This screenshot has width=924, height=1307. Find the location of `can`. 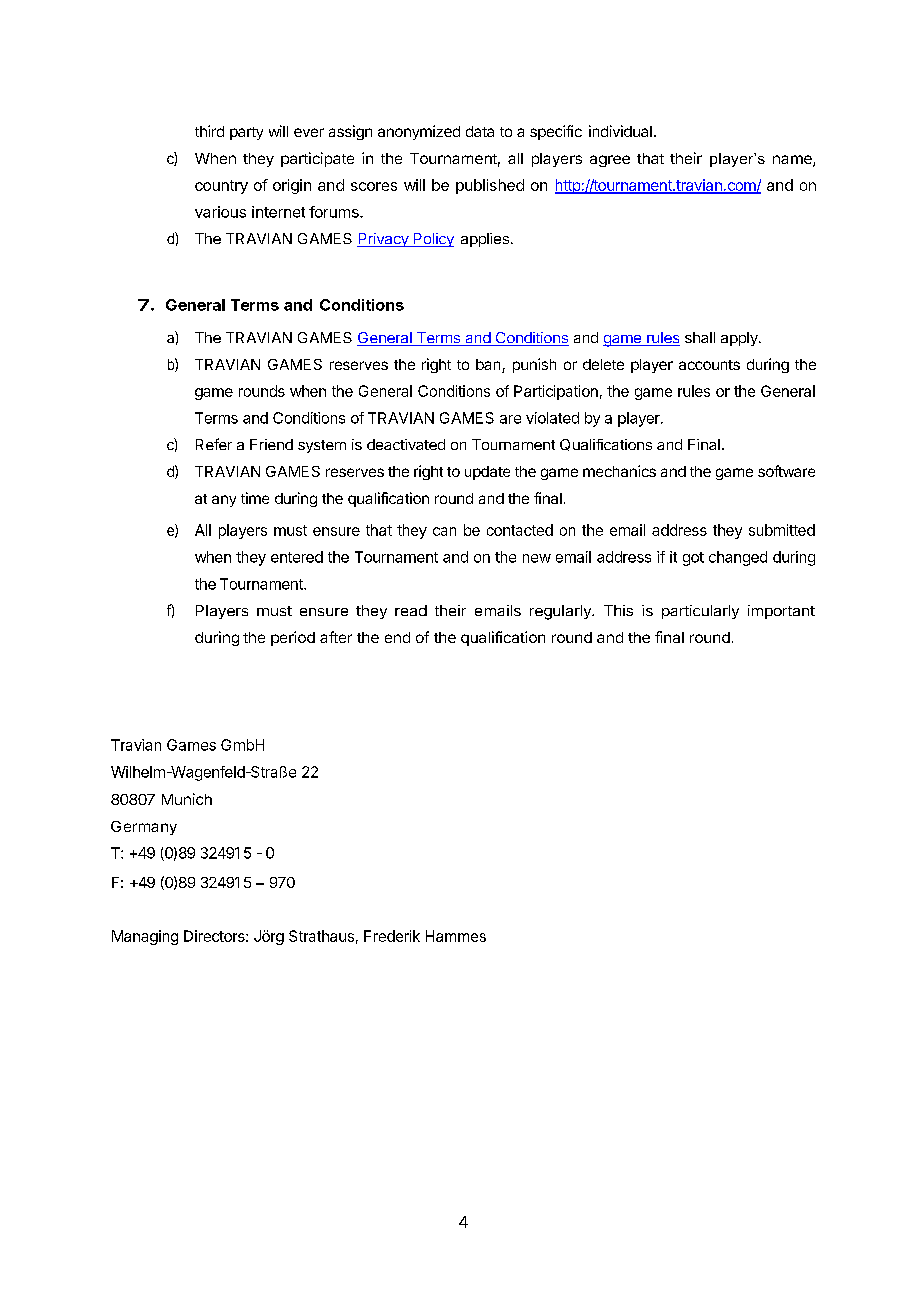

can is located at coordinates (444, 531).
